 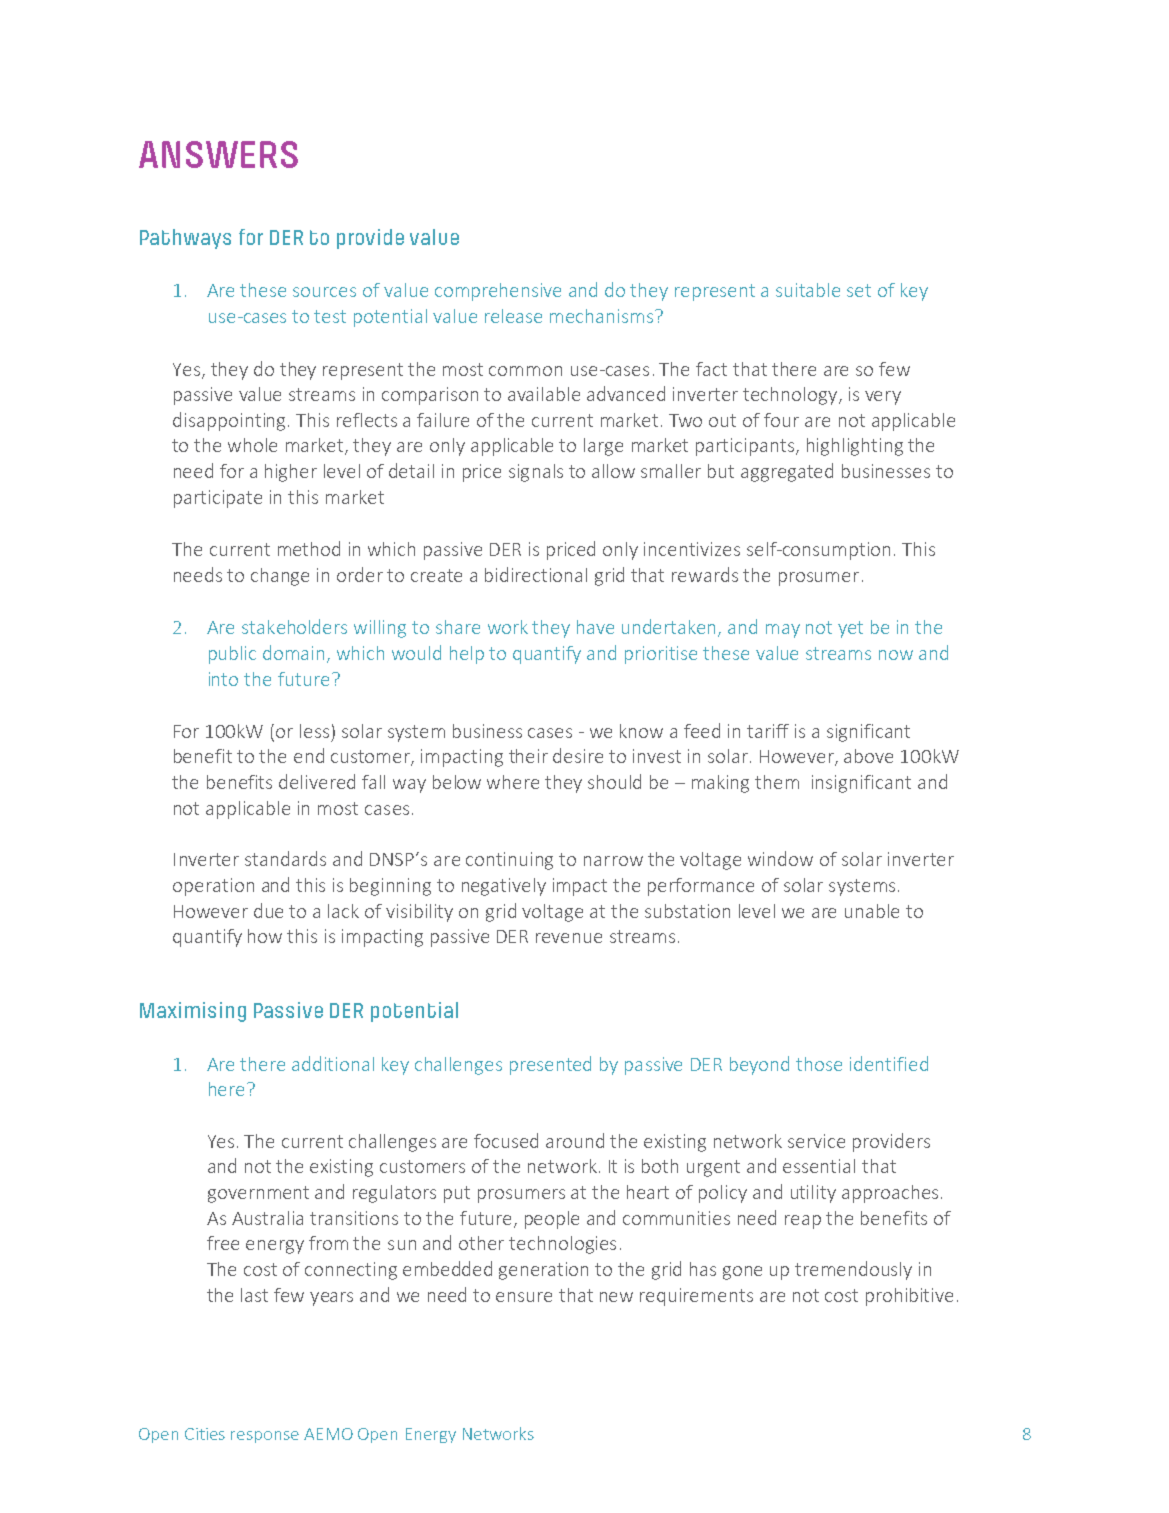 I want to click on ensure, so click(x=524, y=1297).
